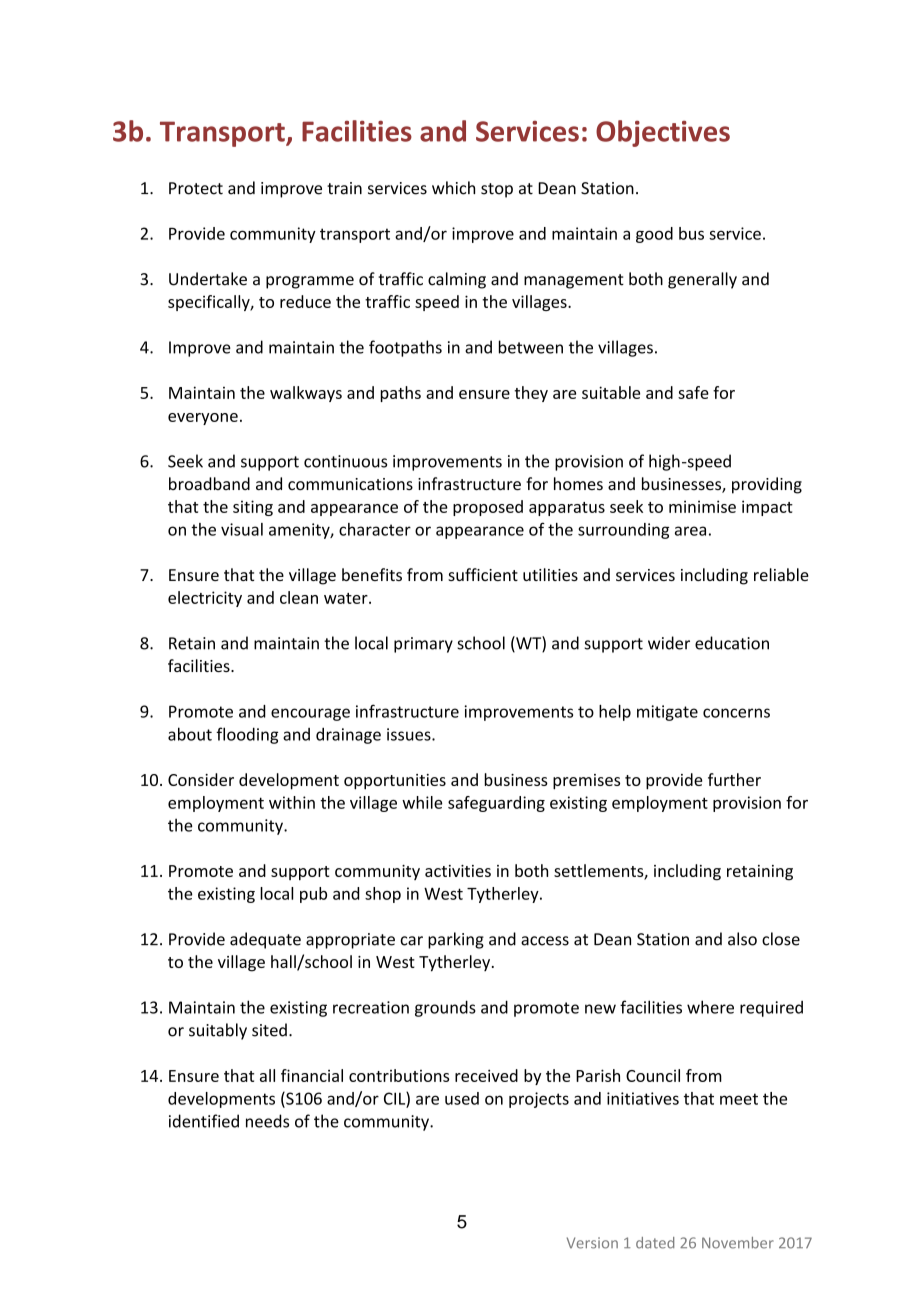  I want to click on siting, so click(253, 508).
